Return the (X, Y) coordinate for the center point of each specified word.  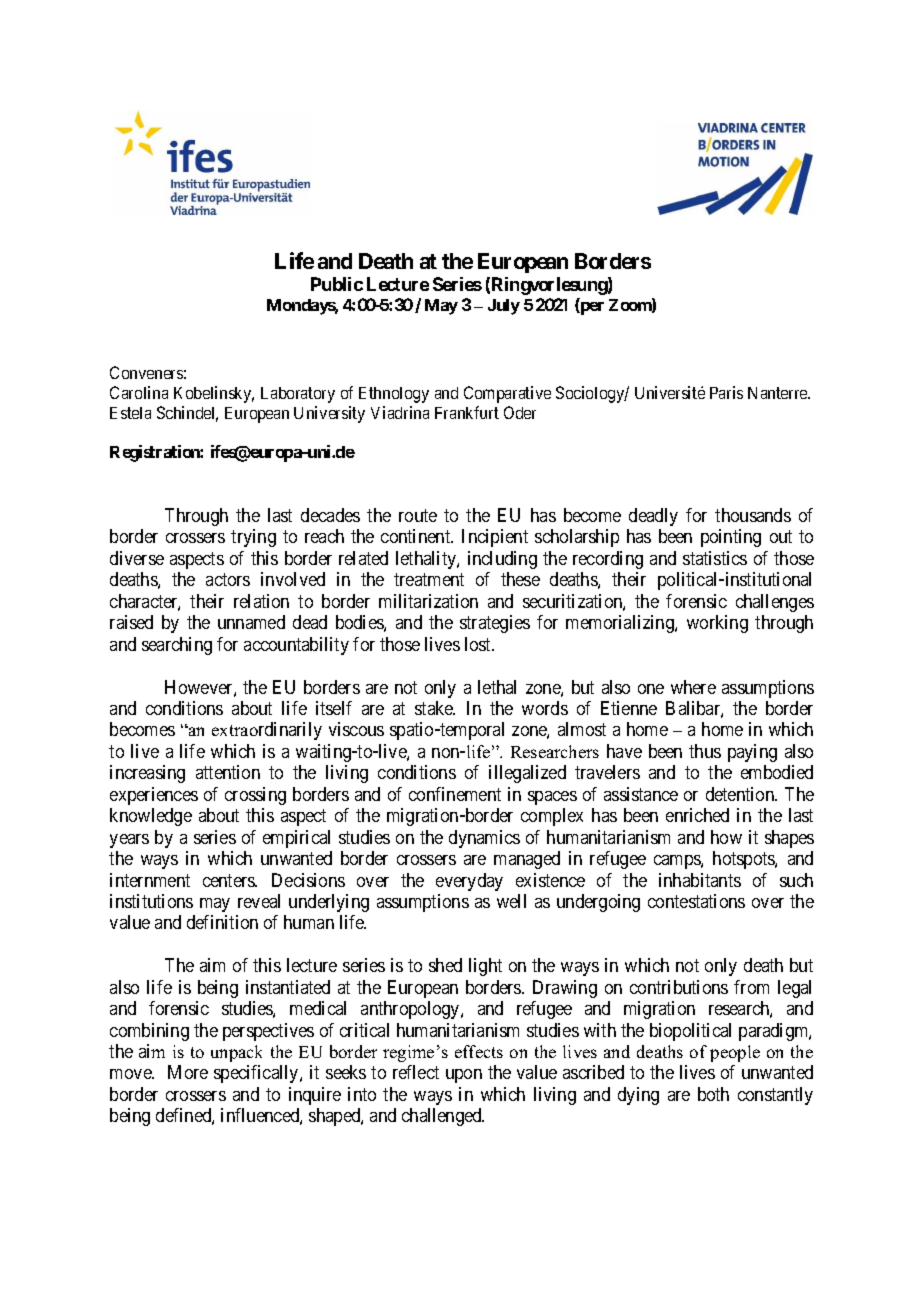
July (504, 307)
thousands (753, 515)
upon (464, 1076)
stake (435, 708)
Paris (726, 392)
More (188, 1072)
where (693, 687)
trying (253, 538)
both (713, 1094)
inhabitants (700, 880)
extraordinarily (267, 731)
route (418, 515)
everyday (469, 882)
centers (230, 880)
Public (337, 284)
